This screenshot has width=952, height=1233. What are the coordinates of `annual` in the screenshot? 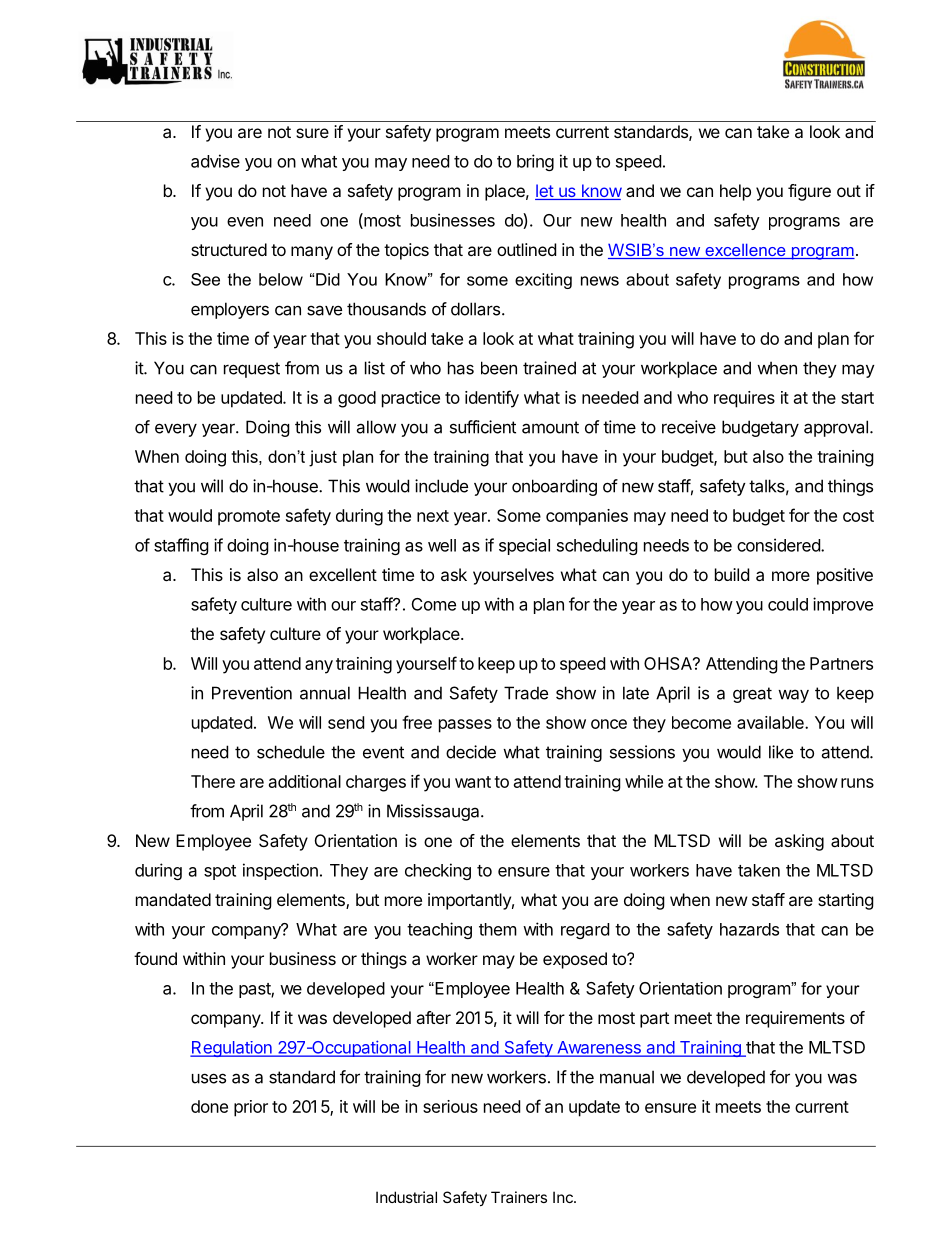 It's located at (325, 693).
